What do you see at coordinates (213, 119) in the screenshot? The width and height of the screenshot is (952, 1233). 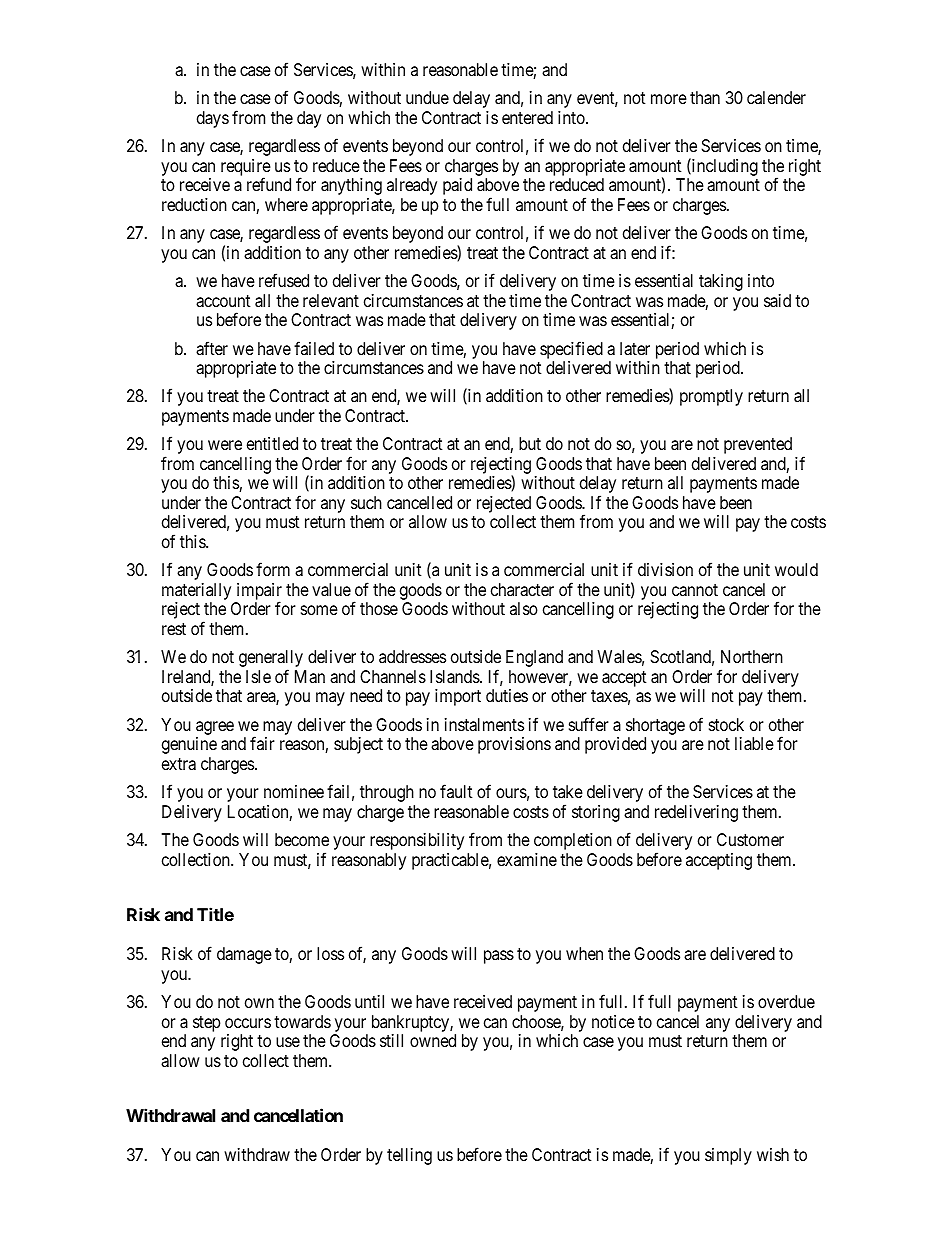 I see `days` at bounding box center [213, 119].
